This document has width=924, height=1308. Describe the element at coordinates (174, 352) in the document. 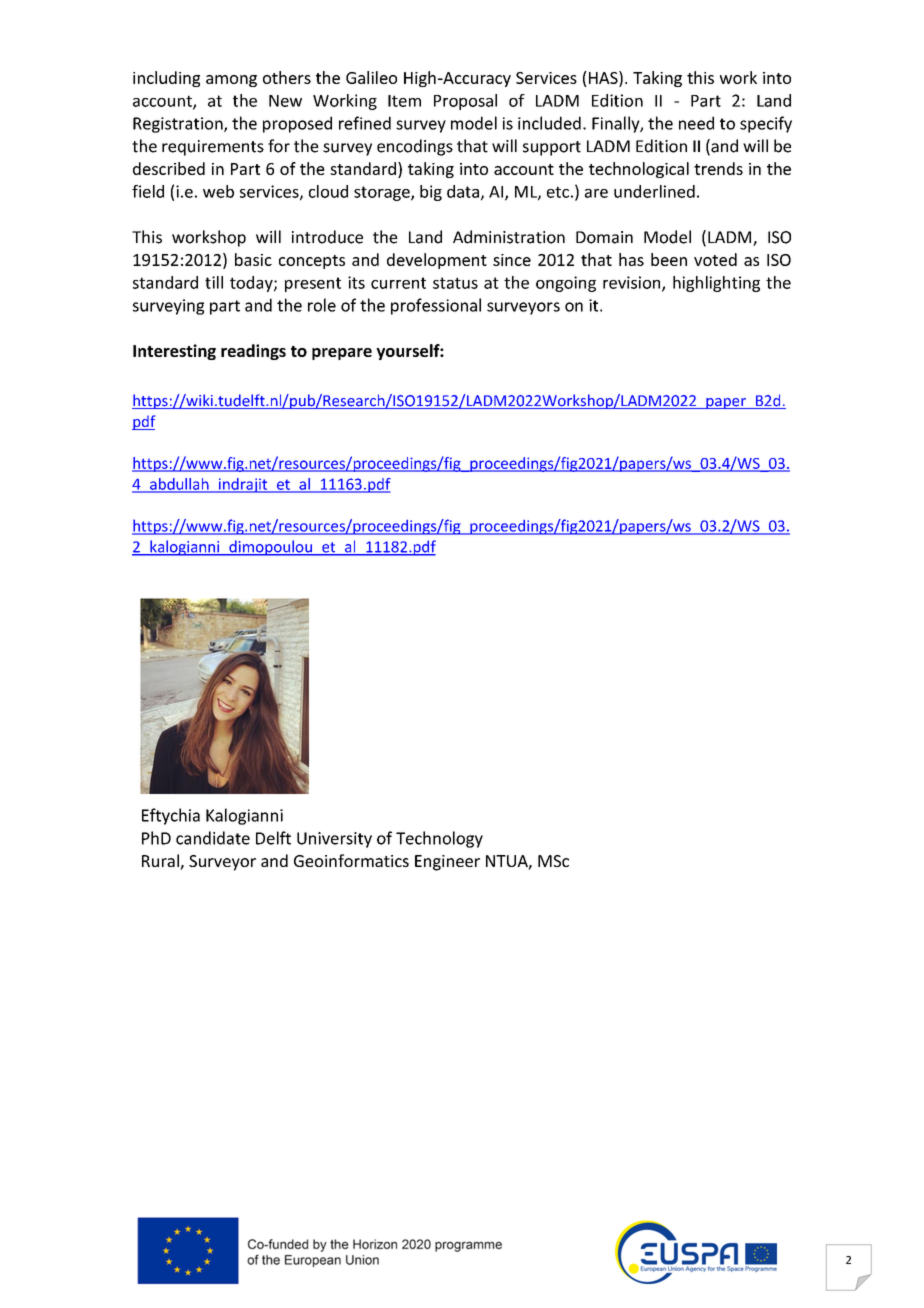

I see `Interesting` at that location.
